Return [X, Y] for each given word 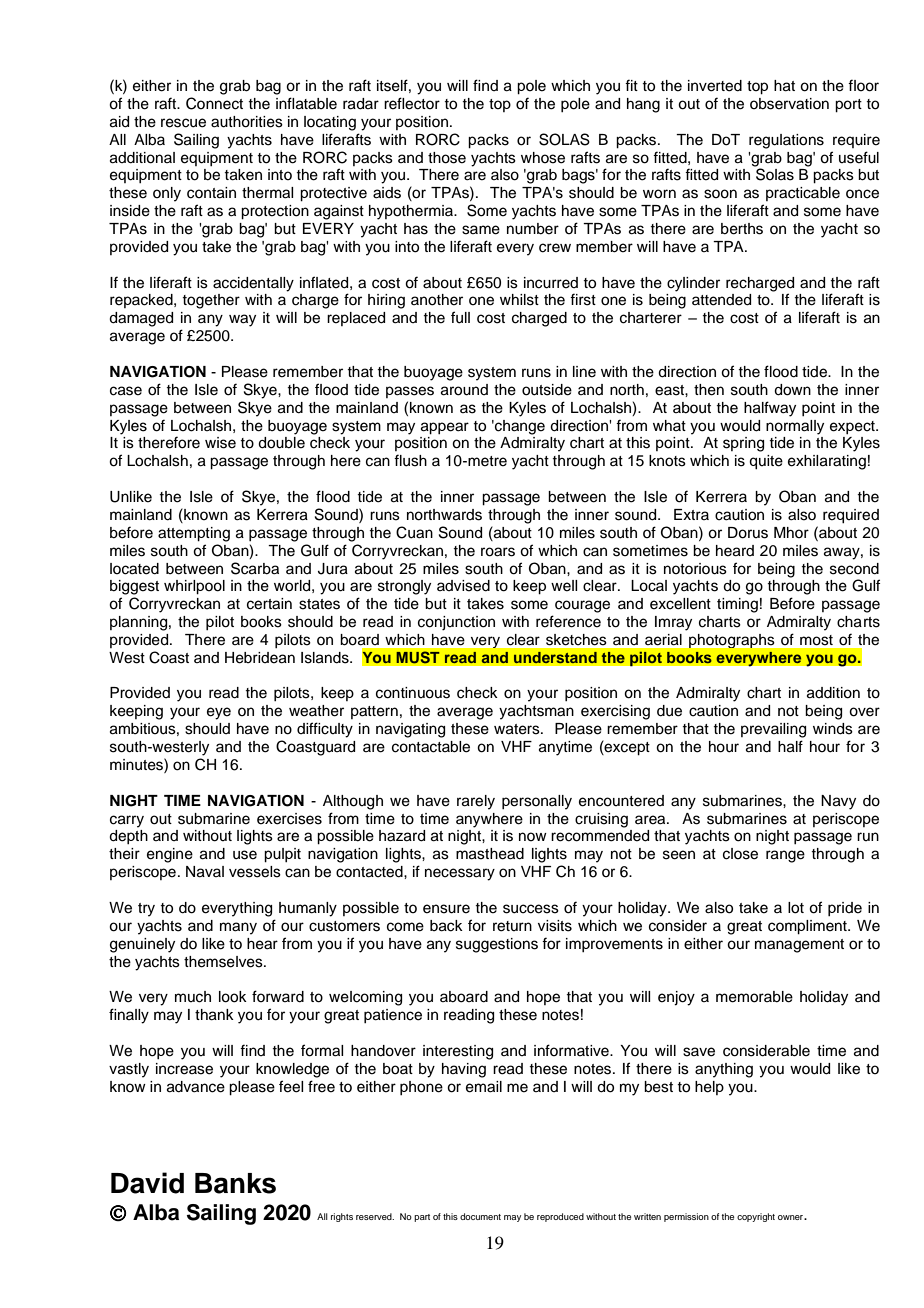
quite [766, 462]
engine [170, 855]
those [447, 158]
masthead [490, 854]
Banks [235, 1183]
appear [445, 428]
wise [220, 443]
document [480, 1216]
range [785, 856]
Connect [214, 103]
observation [789, 104]
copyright [756, 1217]
